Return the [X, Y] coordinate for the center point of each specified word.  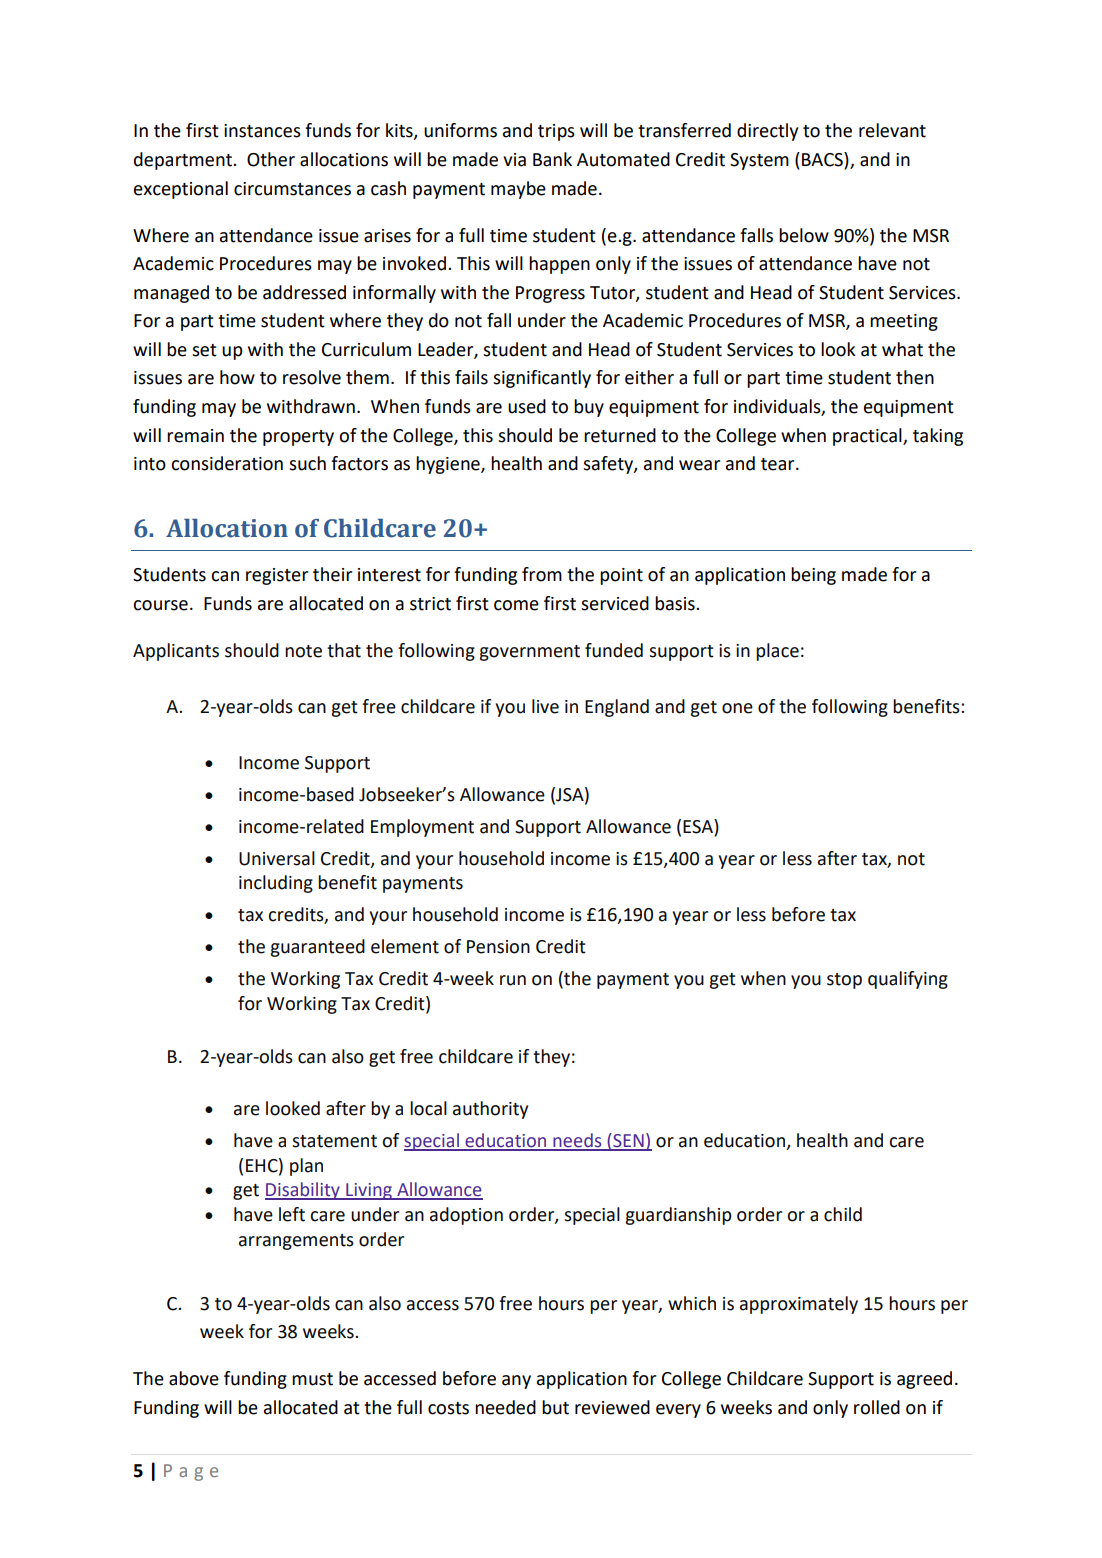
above [194, 1378]
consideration [227, 463]
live [545, 706]
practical [868, 437]
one [737, 708]
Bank [552, 159]
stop [844, 981]
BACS [823, 160]
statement [334, 1141]
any [516, 1382]
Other [271, 159]
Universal [277, 858]
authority [490, 1110]
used [527, 406]
